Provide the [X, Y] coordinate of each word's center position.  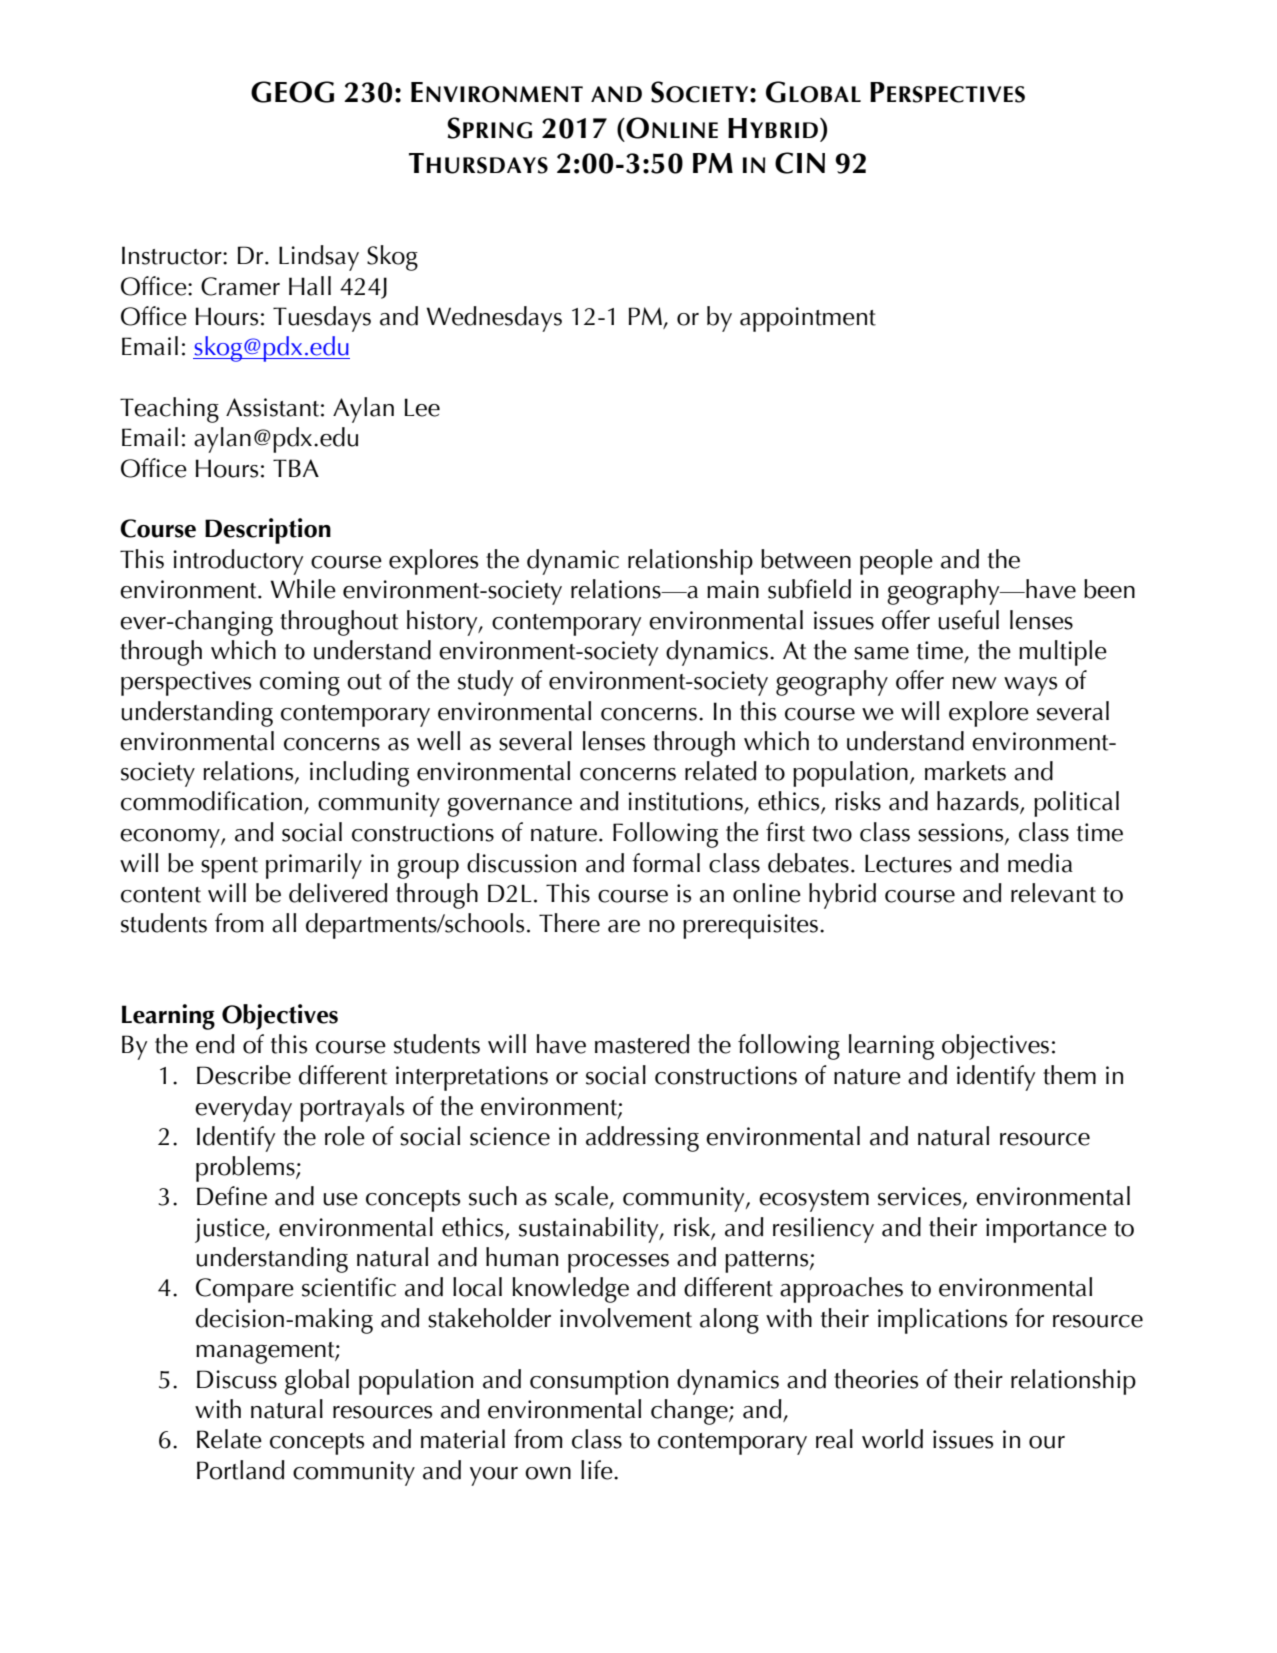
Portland [241, 1470]
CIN [800, 163]
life [598, 1470]
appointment [808, 319]
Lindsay [319, 258]
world [892, 1439]
